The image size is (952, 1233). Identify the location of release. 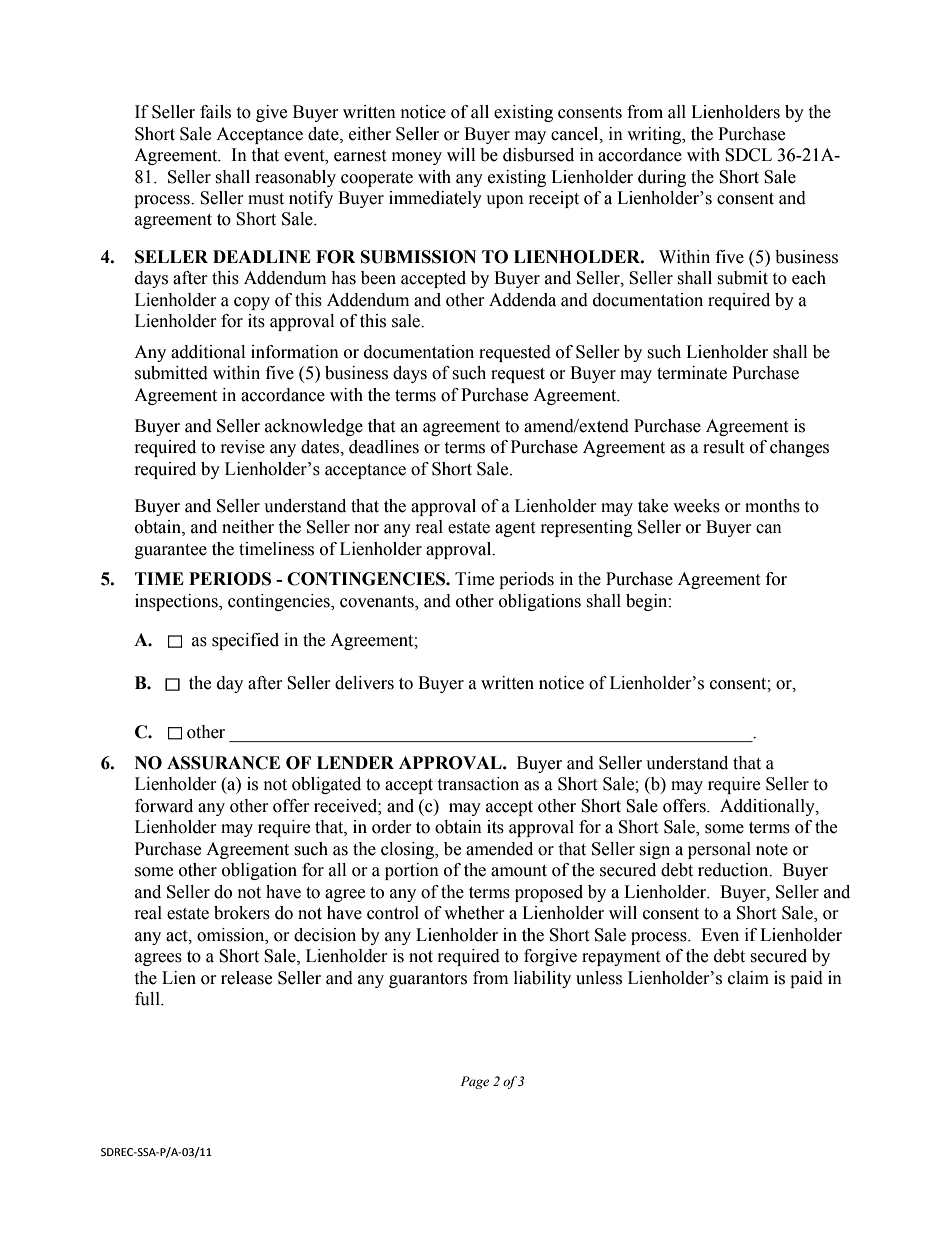
(246, 978).
